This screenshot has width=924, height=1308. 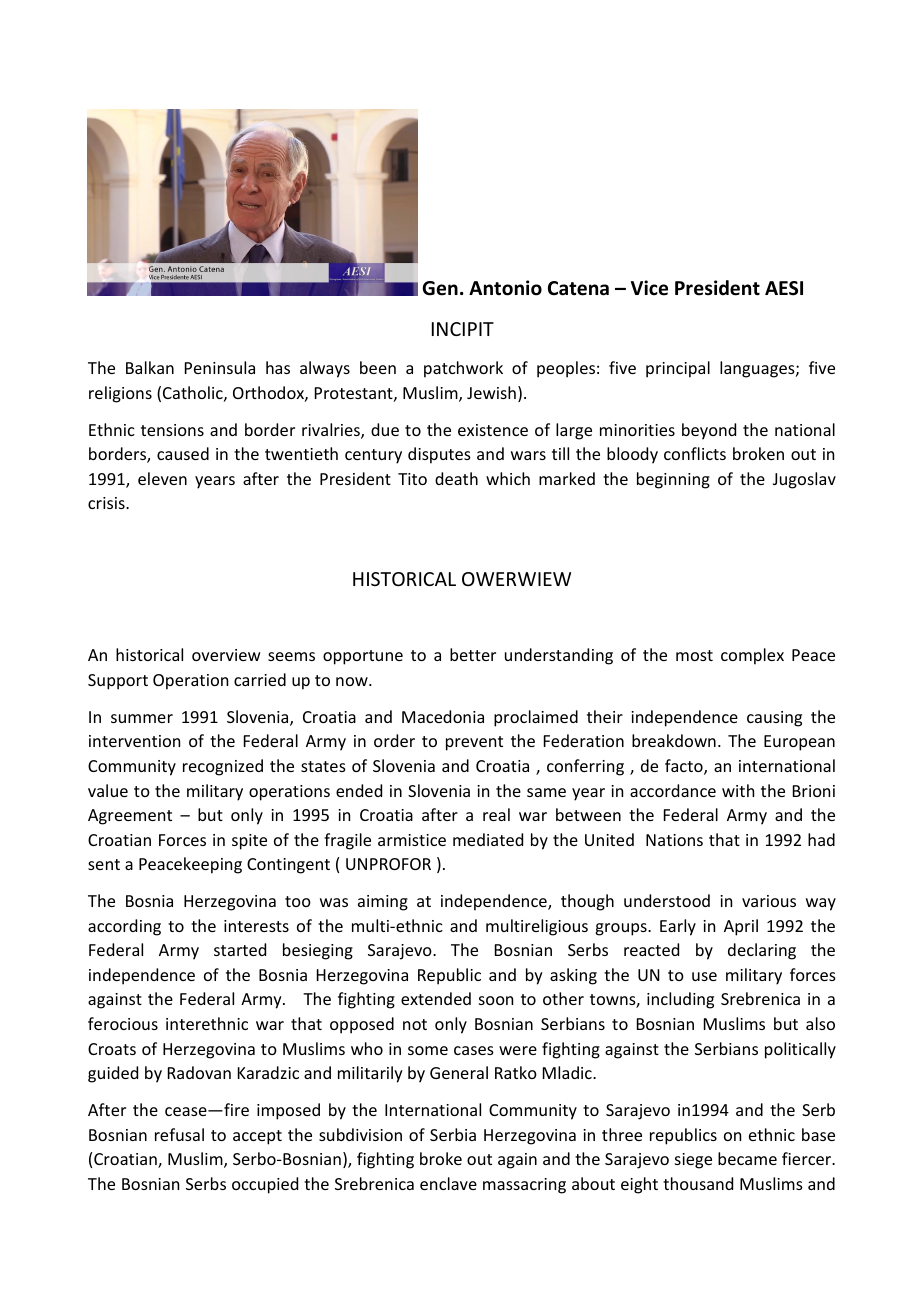 What do you see at coordinates (179, 1134) in the screenshot?
I see `refusal` at bounding box center [179, 1134].
